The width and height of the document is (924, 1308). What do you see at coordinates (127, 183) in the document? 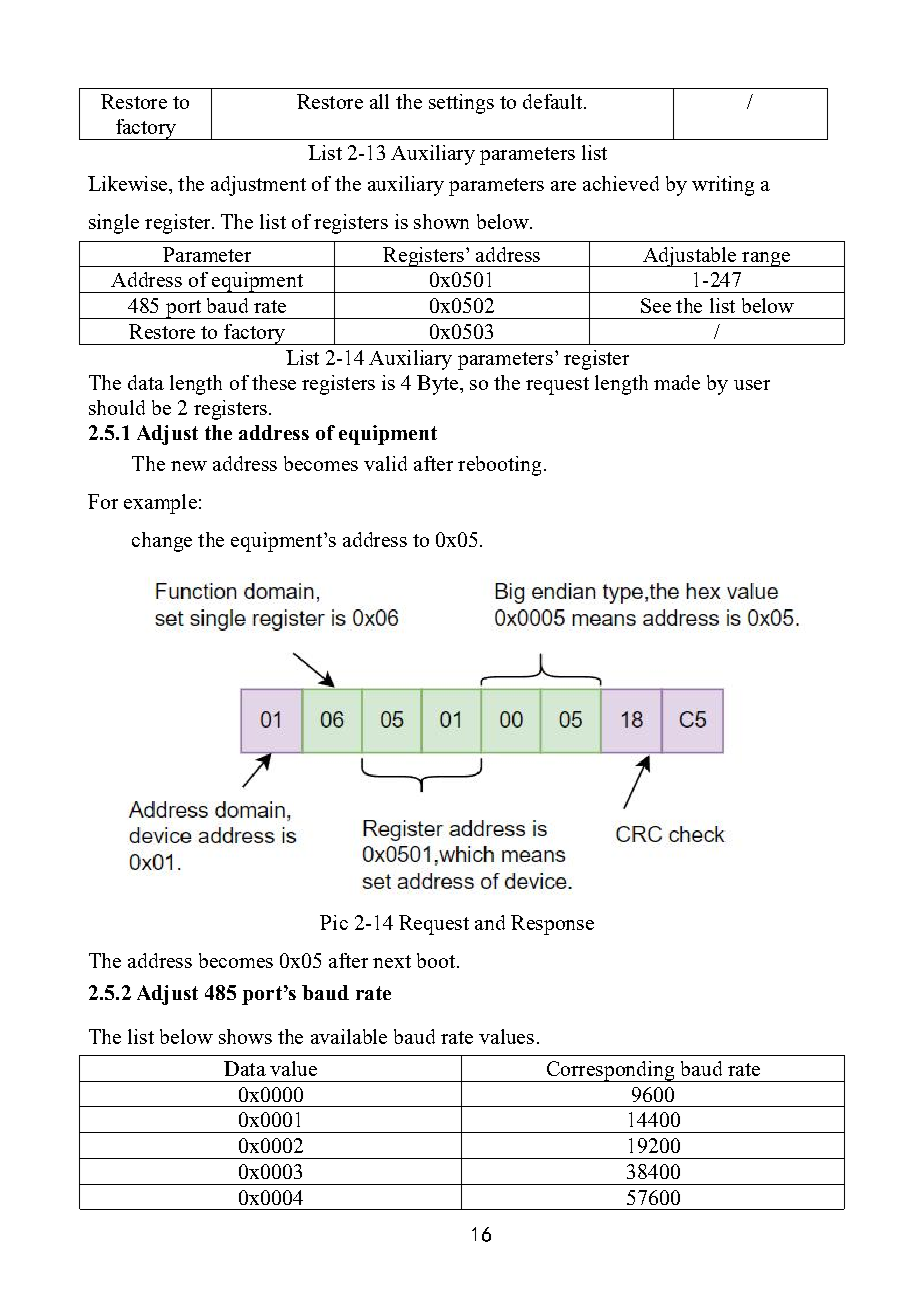
I see `Likewise` at bounding box center [127, 183].
